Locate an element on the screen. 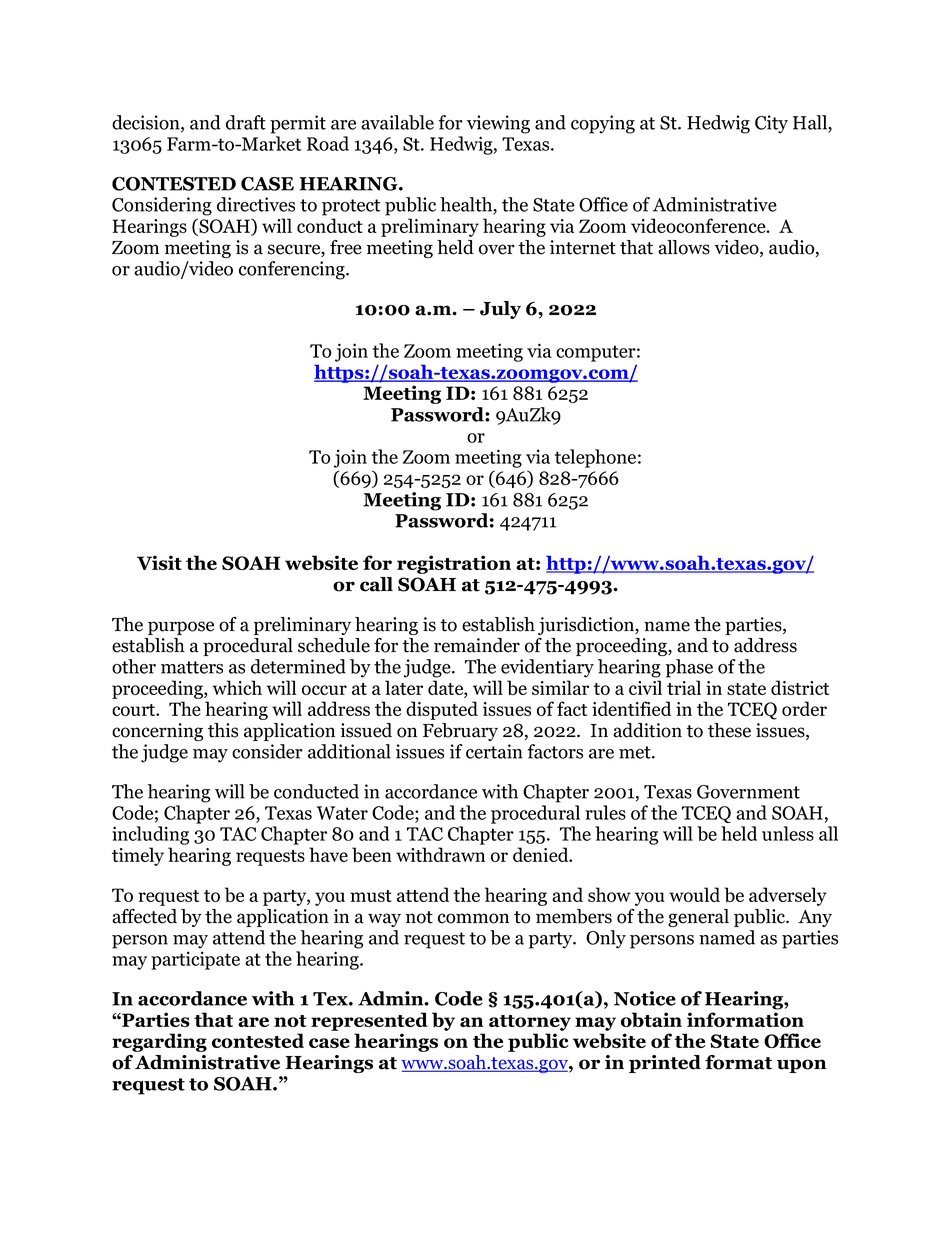 This screenshot has height=1233, width=952. these is located at coordinates (729, 730).
